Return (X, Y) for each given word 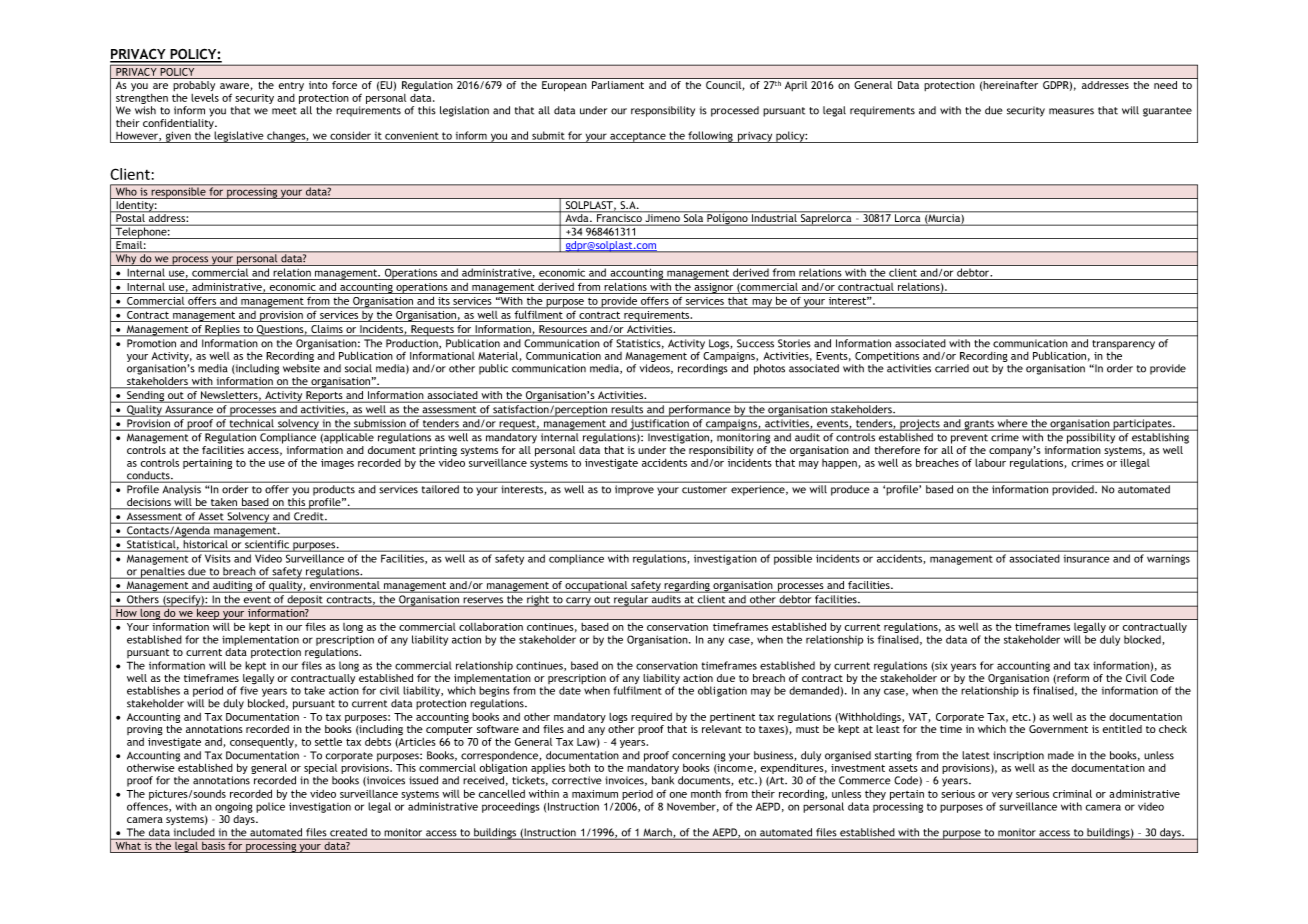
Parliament (618, 85)
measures (1071, 111)
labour (990, 463)
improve (634, 490)
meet (284, 111)
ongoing (234, 808)
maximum (595, 794)
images (337, 464)
